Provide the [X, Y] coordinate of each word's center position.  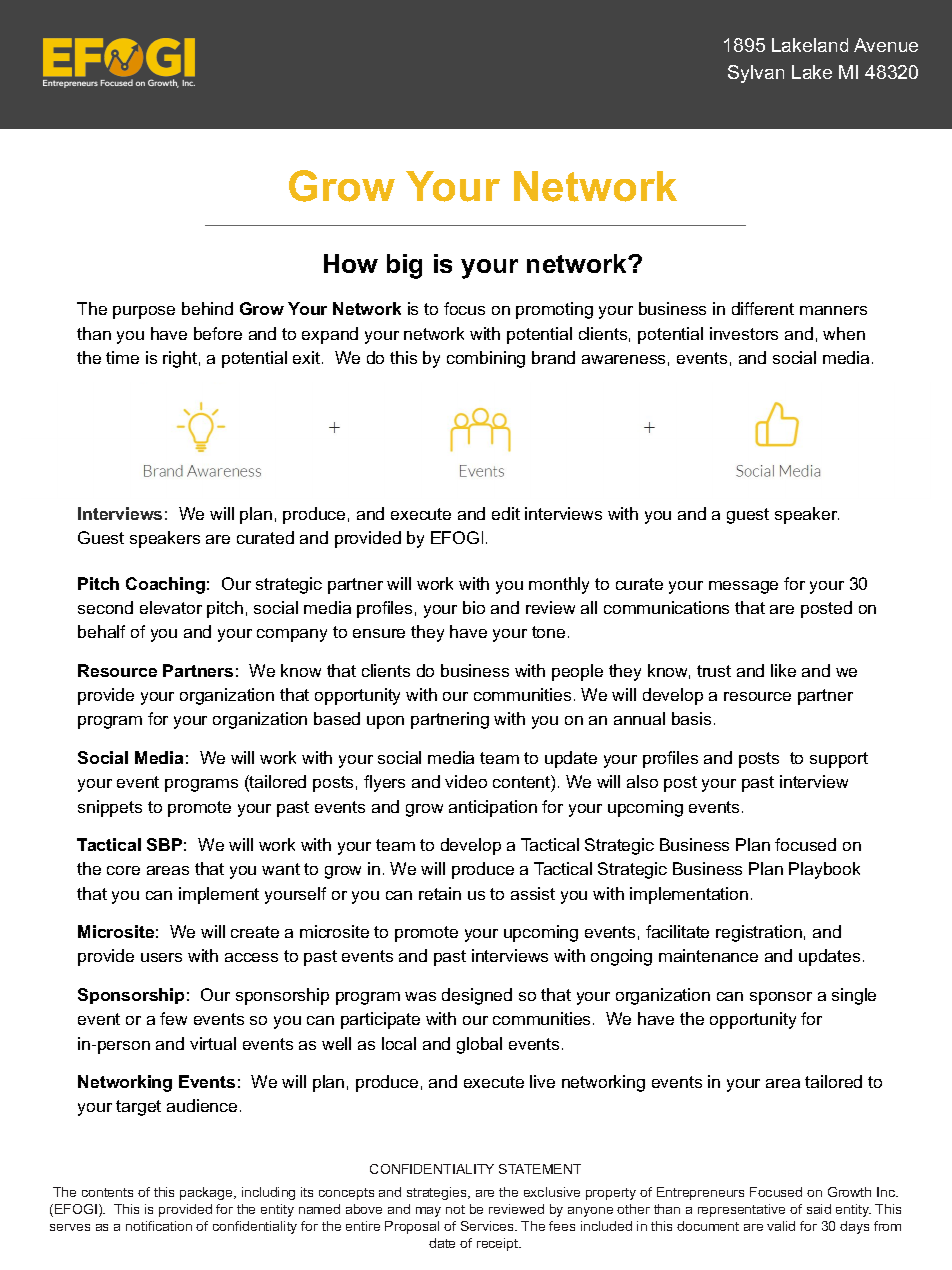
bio [474, 607]
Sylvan [756, 74]
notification [159, 1226]
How [351, 263]
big [404, 266]
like [783, 670]
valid [781, 1226]
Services [488, 1226]
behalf [101, 631]
